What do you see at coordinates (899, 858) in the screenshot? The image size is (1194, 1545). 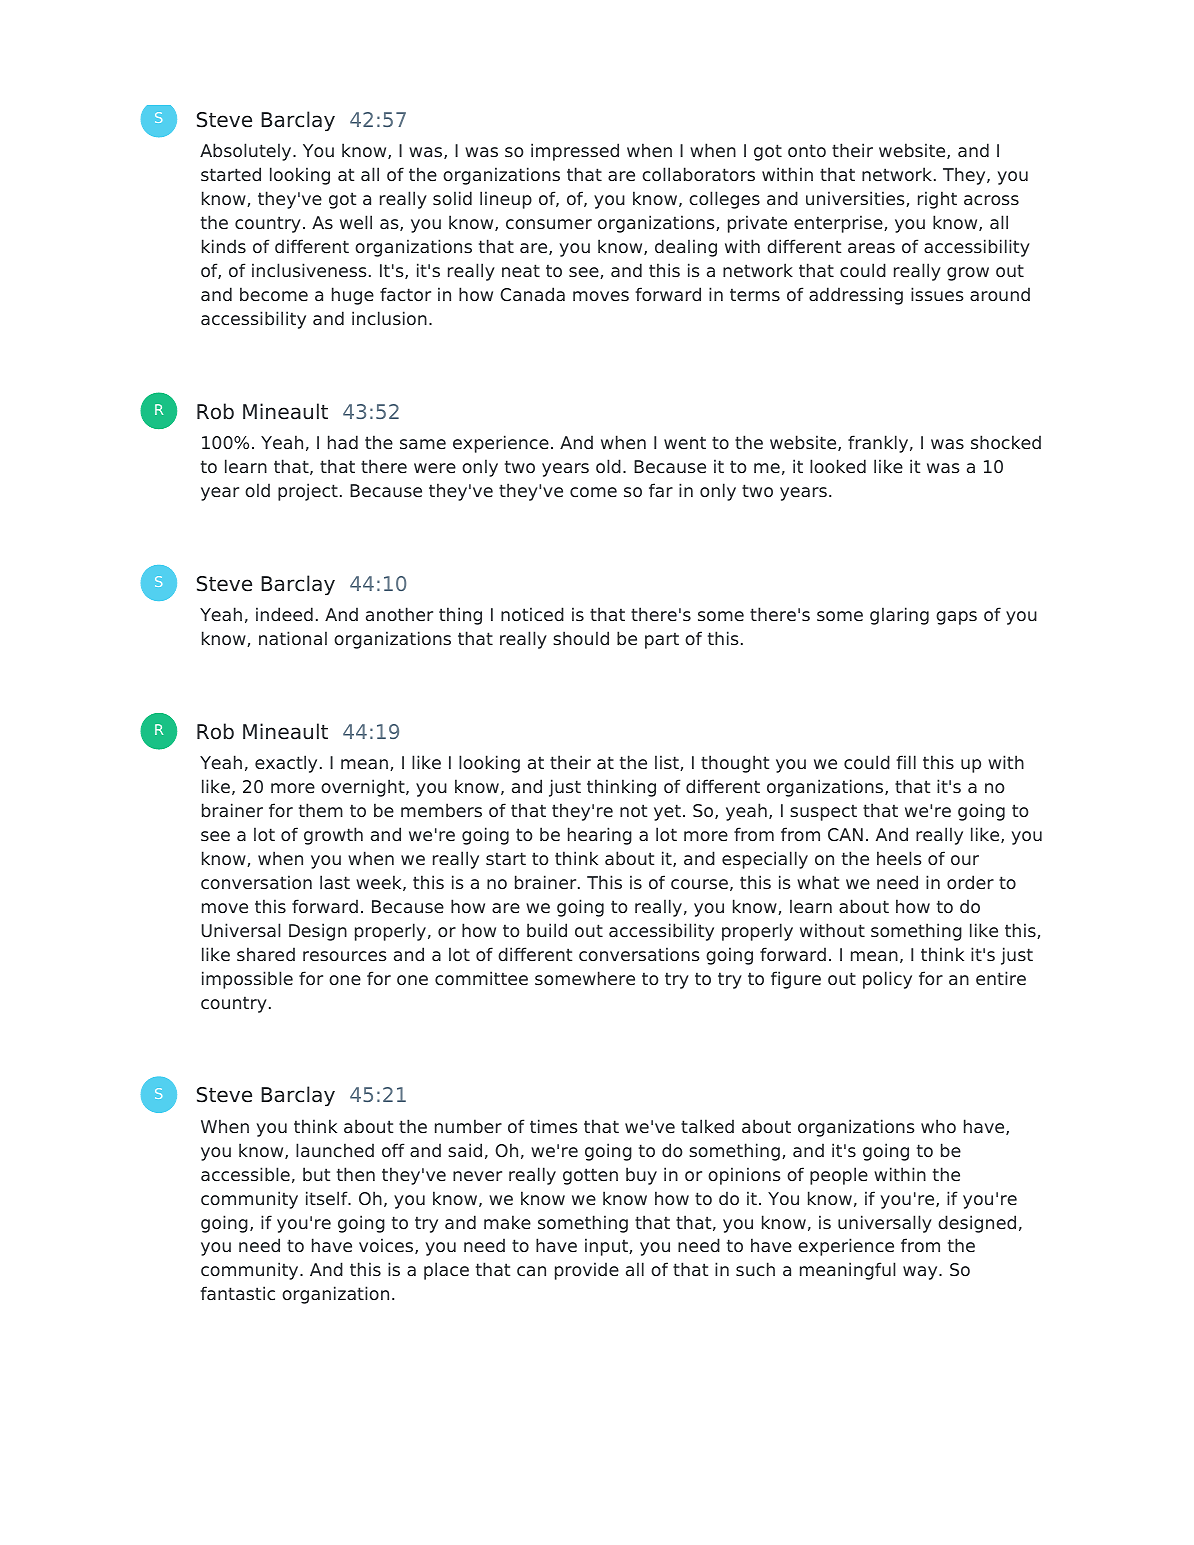 I see `heels` at bounding box center [899, 858].
